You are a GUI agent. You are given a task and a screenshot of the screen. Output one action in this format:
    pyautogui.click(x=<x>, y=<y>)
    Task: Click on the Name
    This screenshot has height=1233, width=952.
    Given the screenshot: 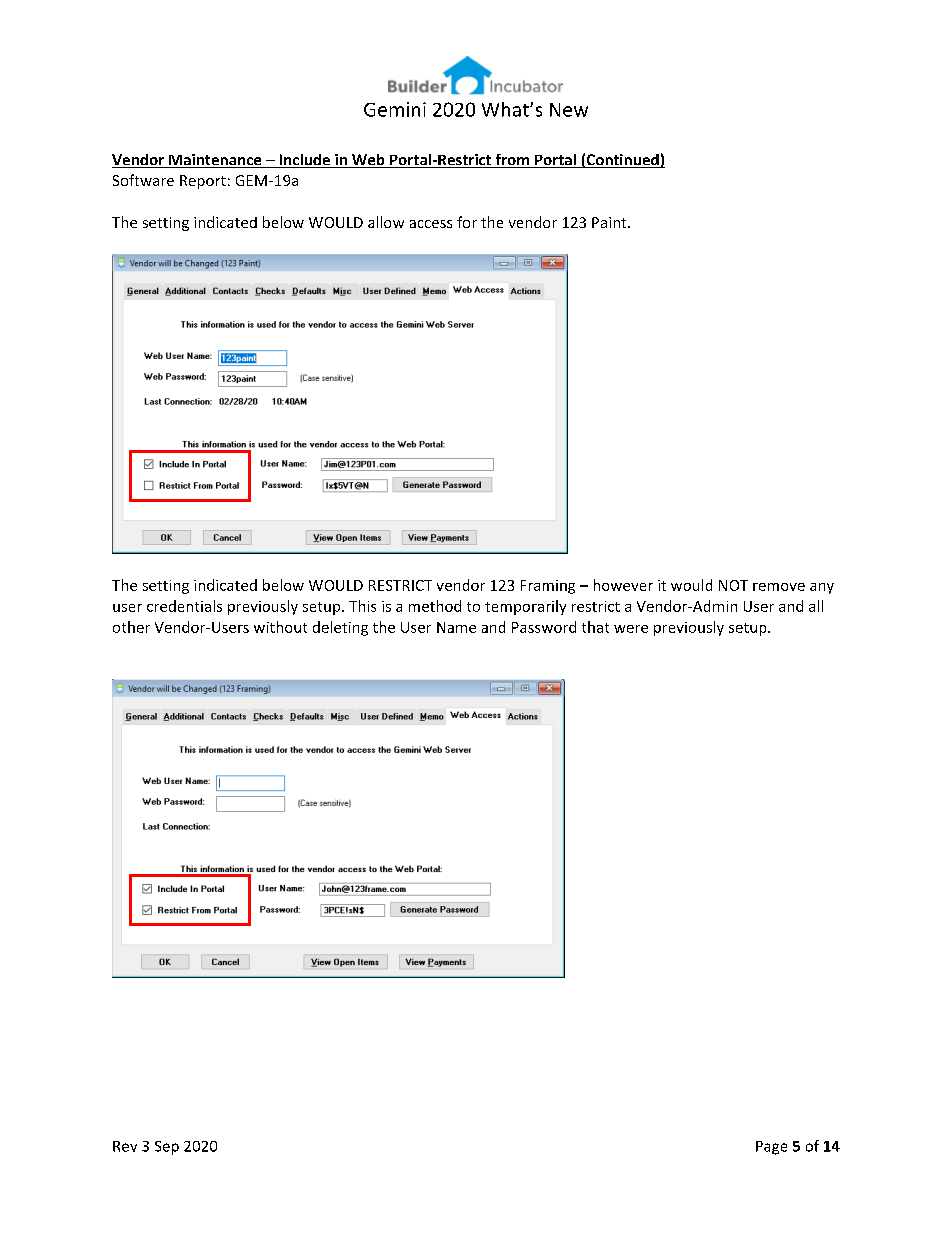 What is the action you would take?
    pyautogui.click(x=456, y=627)
